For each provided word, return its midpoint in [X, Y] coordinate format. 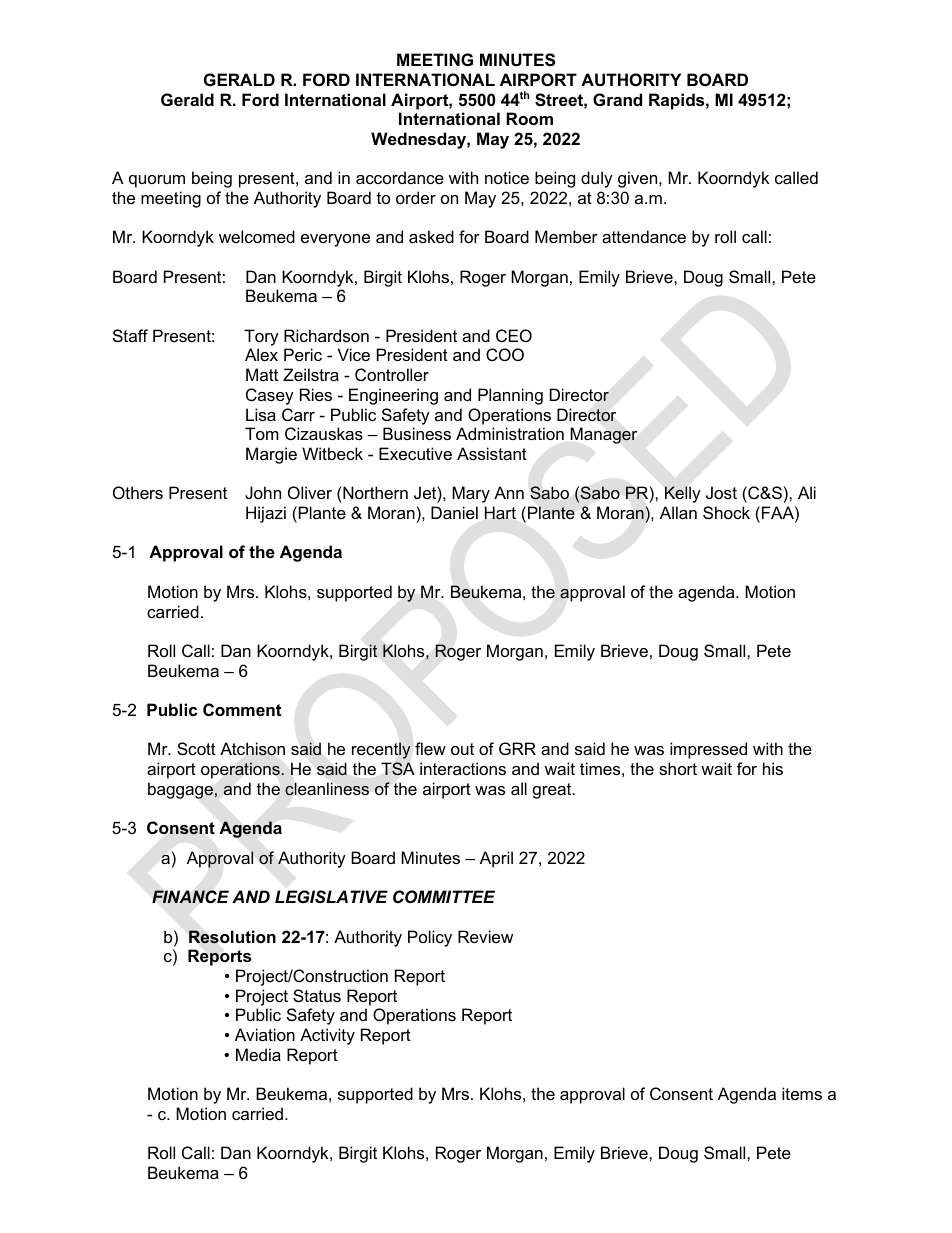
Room [529, 118]
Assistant [492, 453]
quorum [157, 181]
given [639, 179]
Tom [262, 433]
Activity [327, 1036]
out [462, 749]
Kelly [683, 494]
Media [258, 1054]
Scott [196, 748]
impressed [708, 750]
